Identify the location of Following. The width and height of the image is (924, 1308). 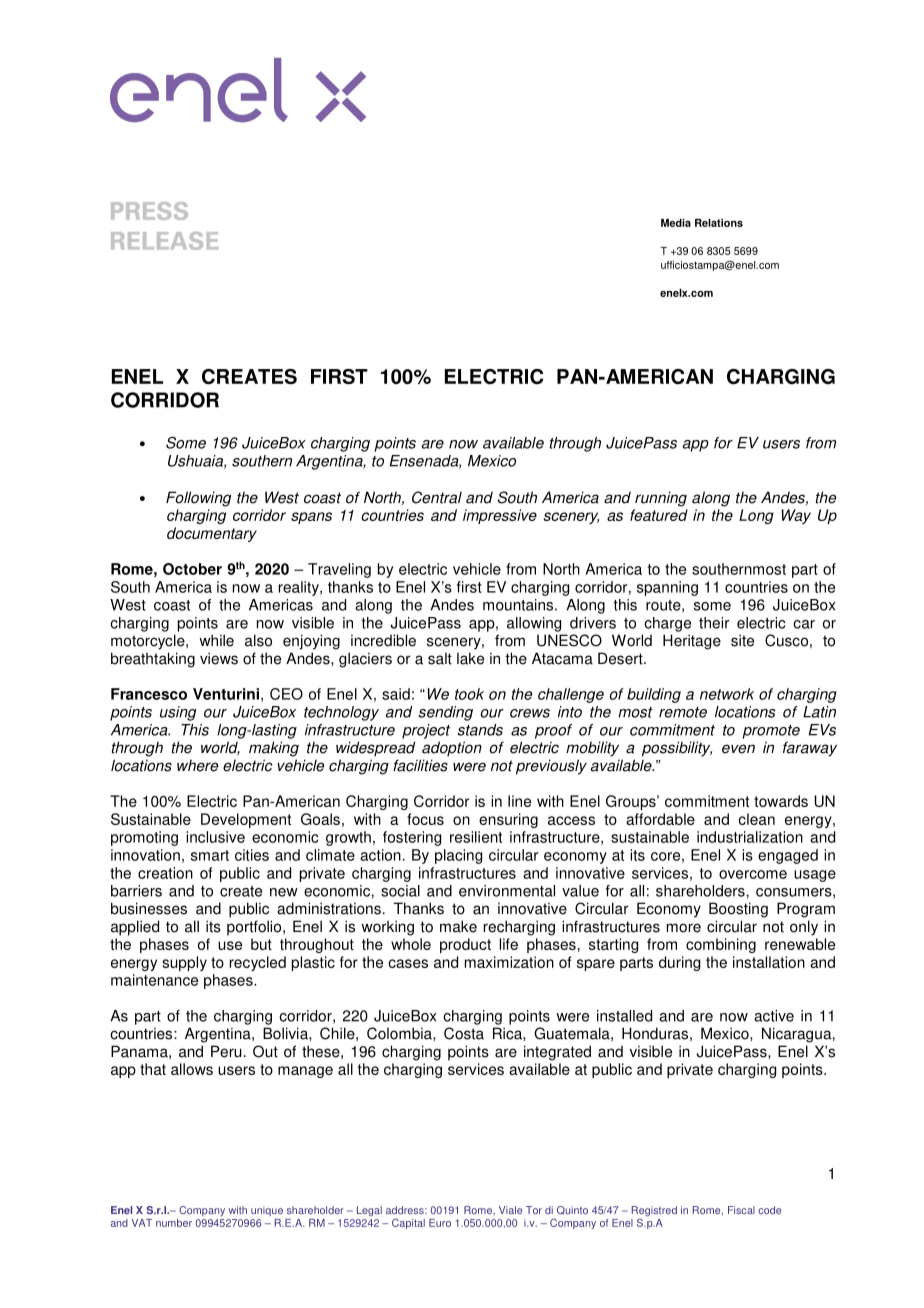
(198, 499).
